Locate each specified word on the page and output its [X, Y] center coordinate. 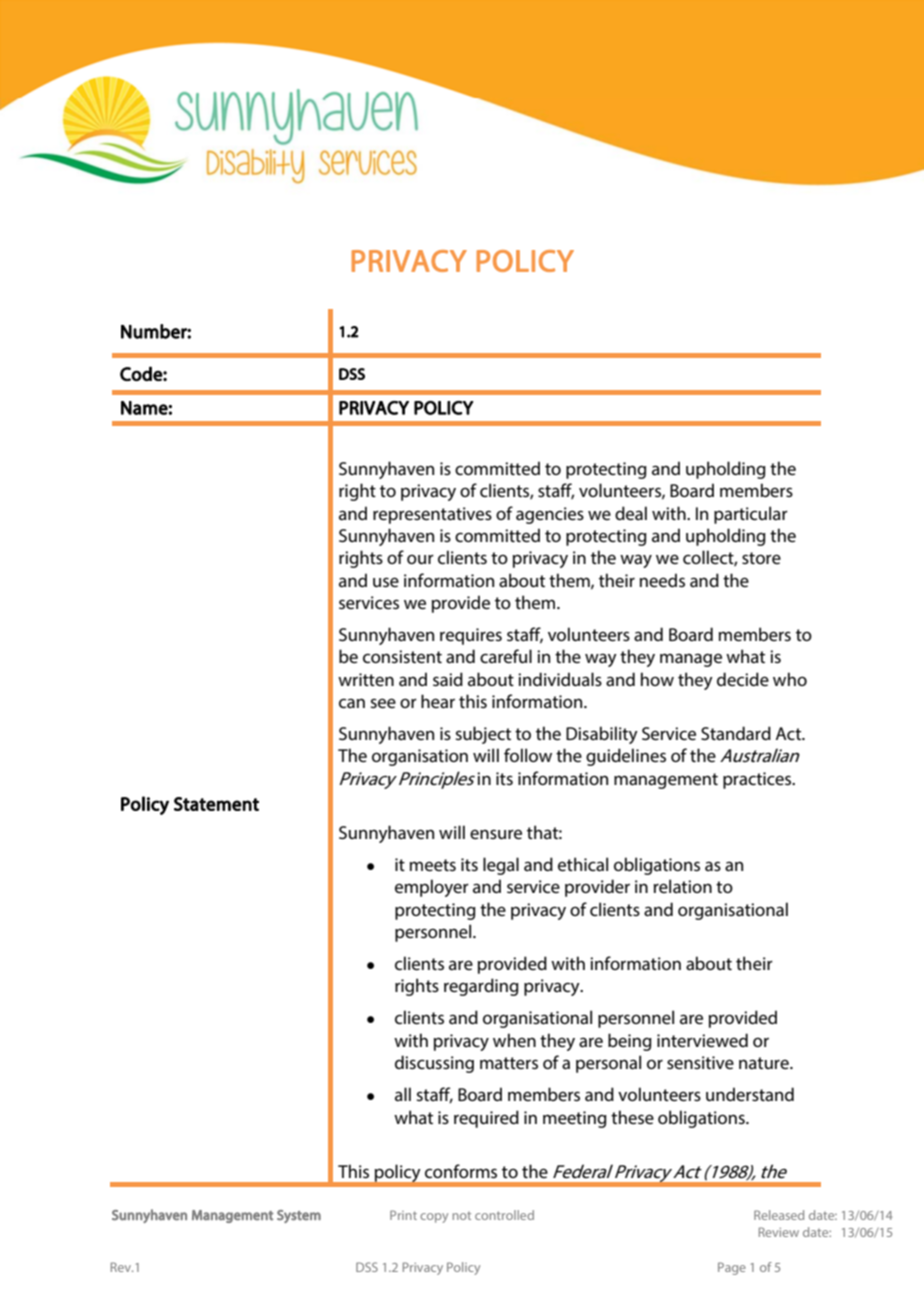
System [299, 1216]
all [403, 1094]
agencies [550, 515]
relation [683, 886]
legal [501, 866]
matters [509, 1063]
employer [432, 888]
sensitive [700, 1062]
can [352, 703]
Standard [736, 733]
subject [483, 735]
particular [751, 515]
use [386, 582]
